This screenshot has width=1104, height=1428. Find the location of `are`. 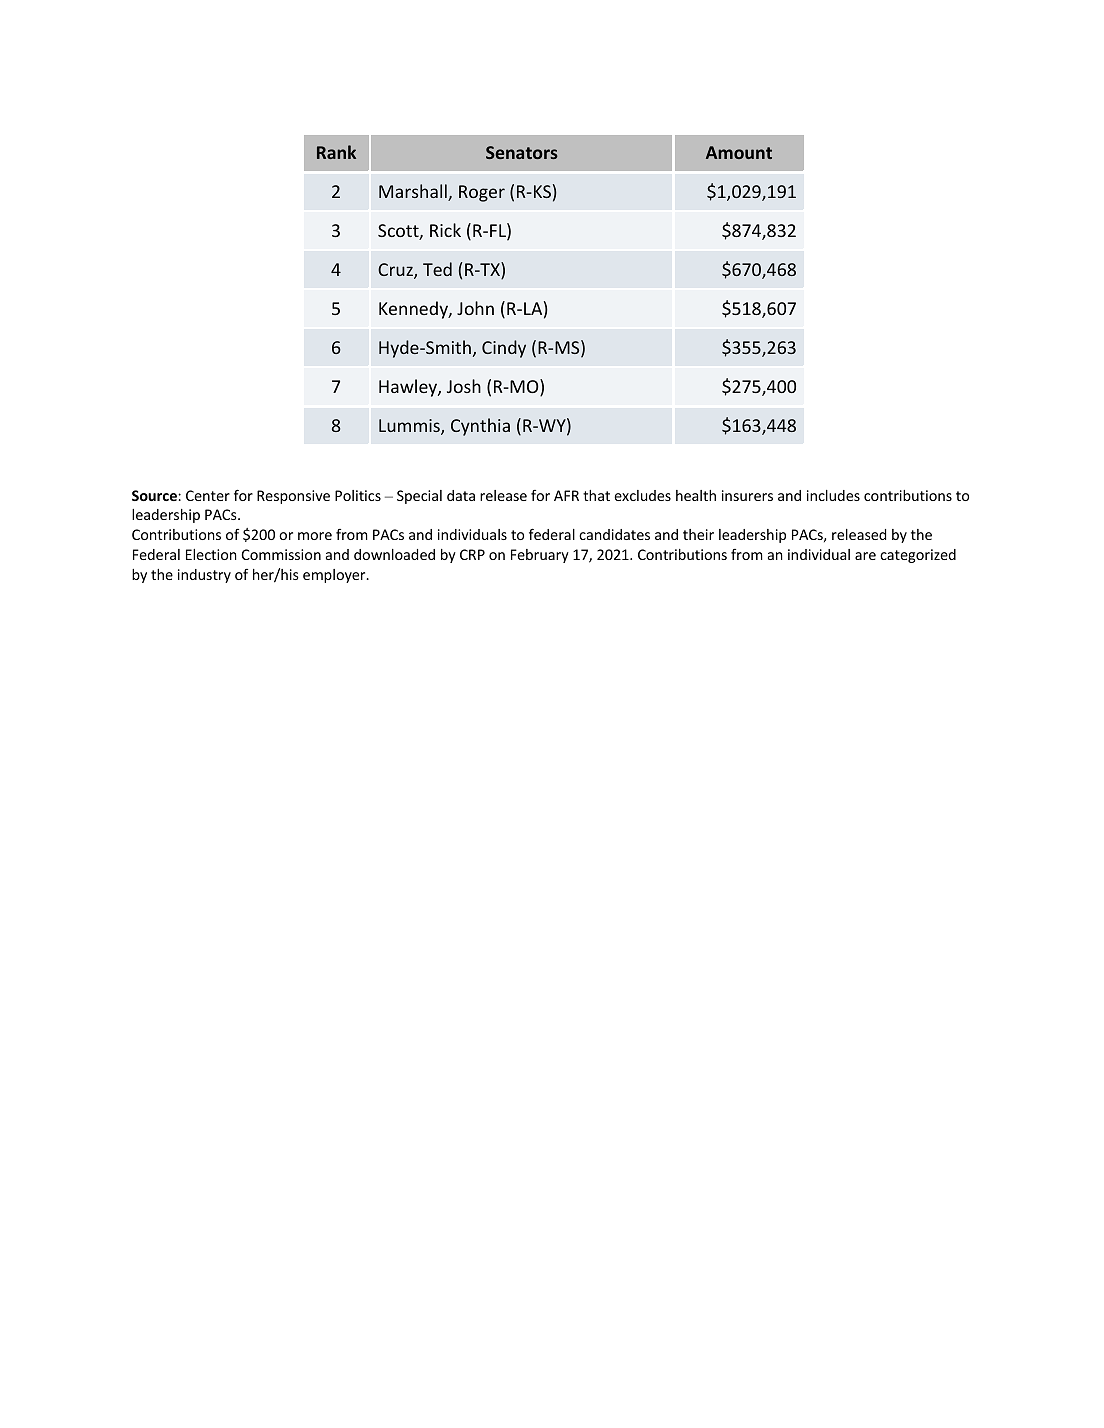

are is located at coordinates (865, 556).
